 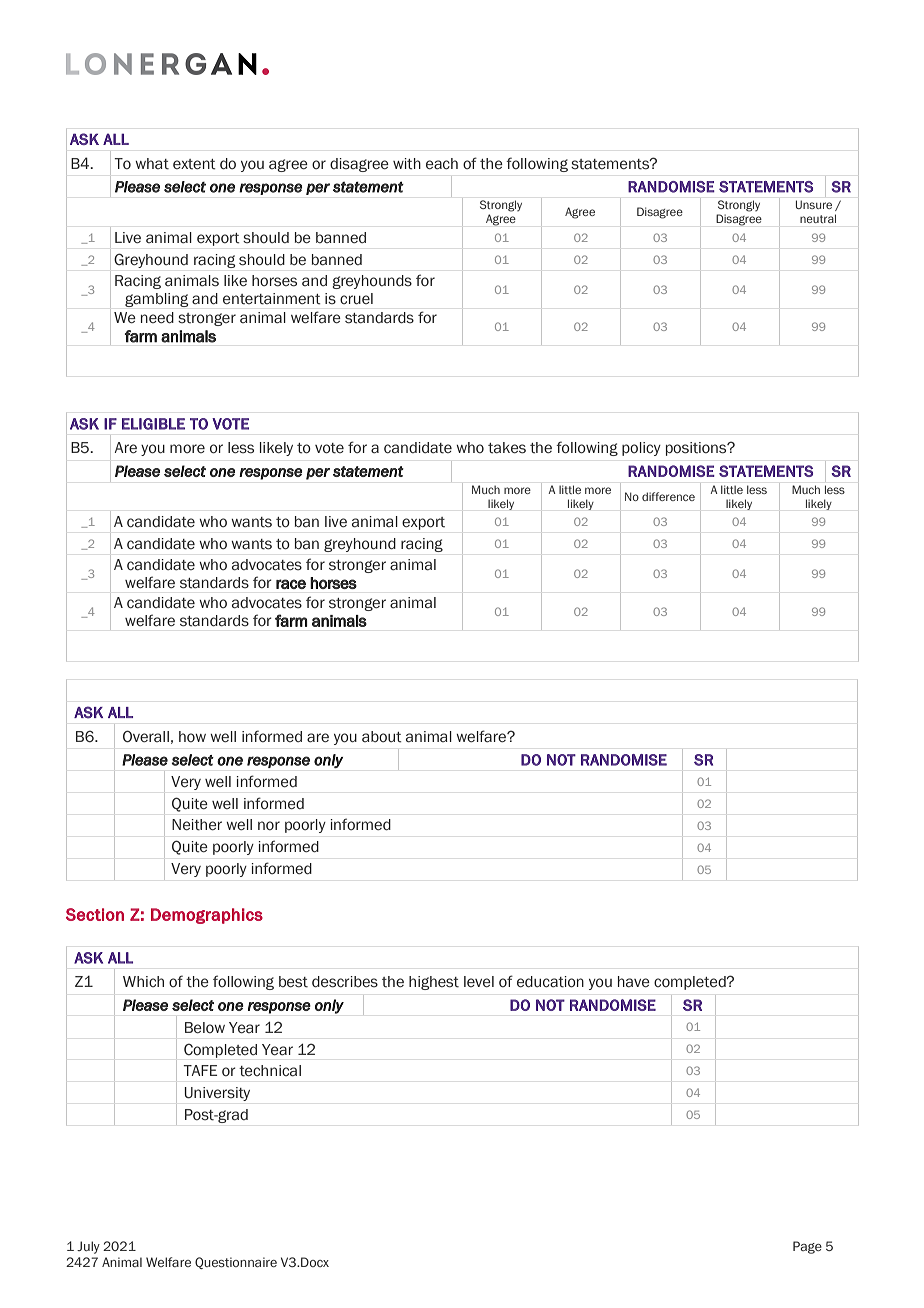 I want to click on Questionnaire, so click(x=236, y=1263).
